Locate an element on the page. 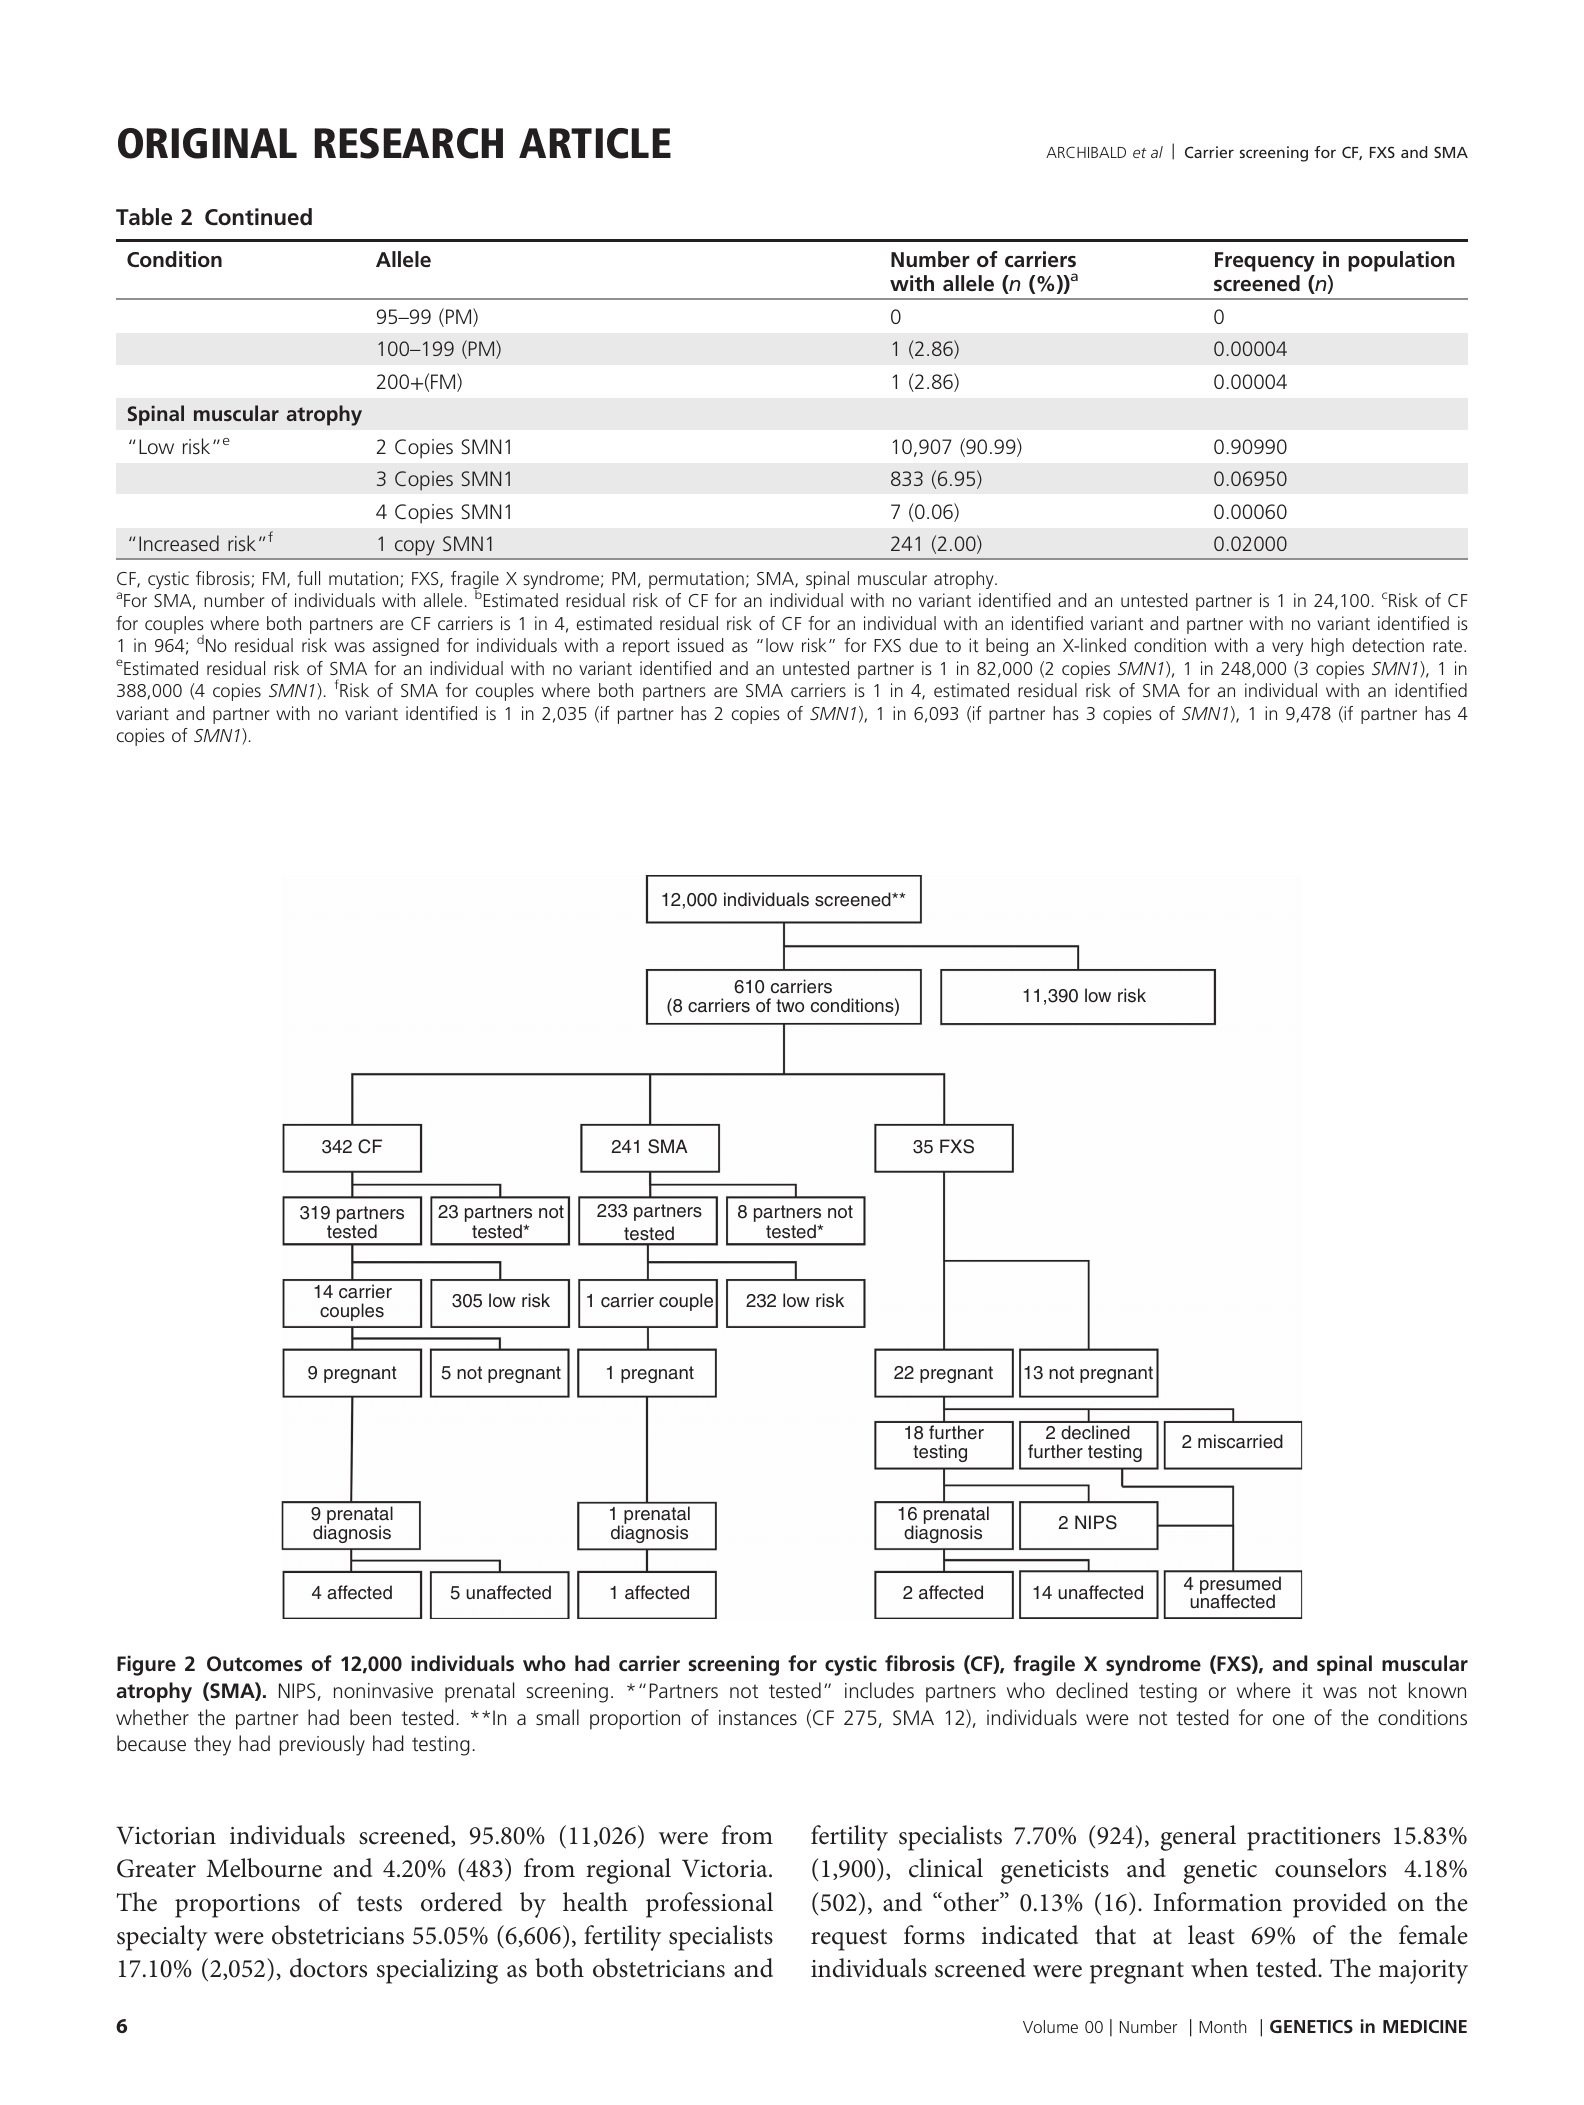 The image size is (1584, 2105). Frequency is located at coordinates (1265, 262).
